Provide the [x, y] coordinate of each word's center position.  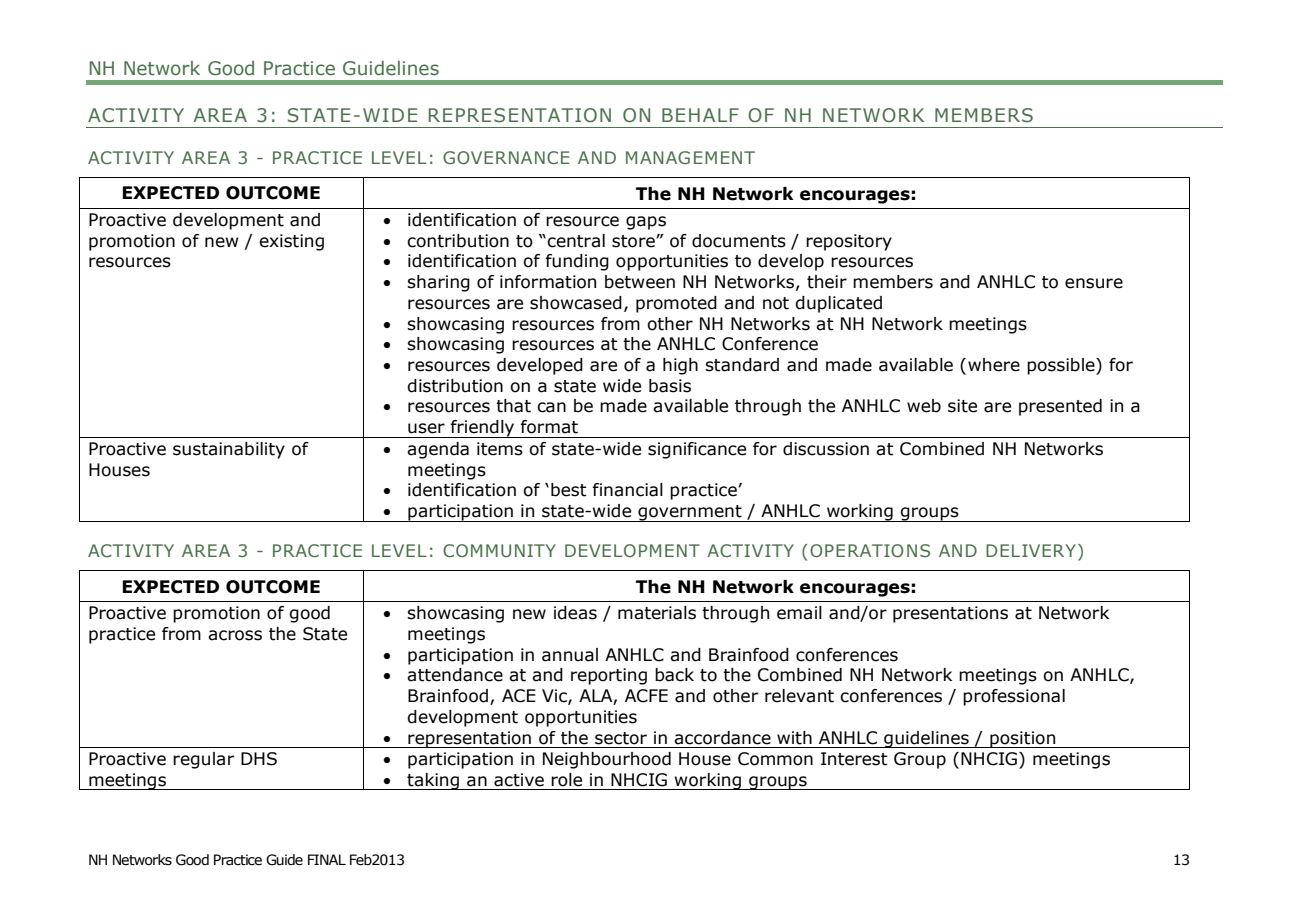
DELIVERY [1032, 552]
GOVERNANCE [506, 157]
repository [849, 242]
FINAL [327, 859]
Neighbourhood [607, 760]
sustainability [229, 450]
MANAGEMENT [690, 157]
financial [627, 490]
